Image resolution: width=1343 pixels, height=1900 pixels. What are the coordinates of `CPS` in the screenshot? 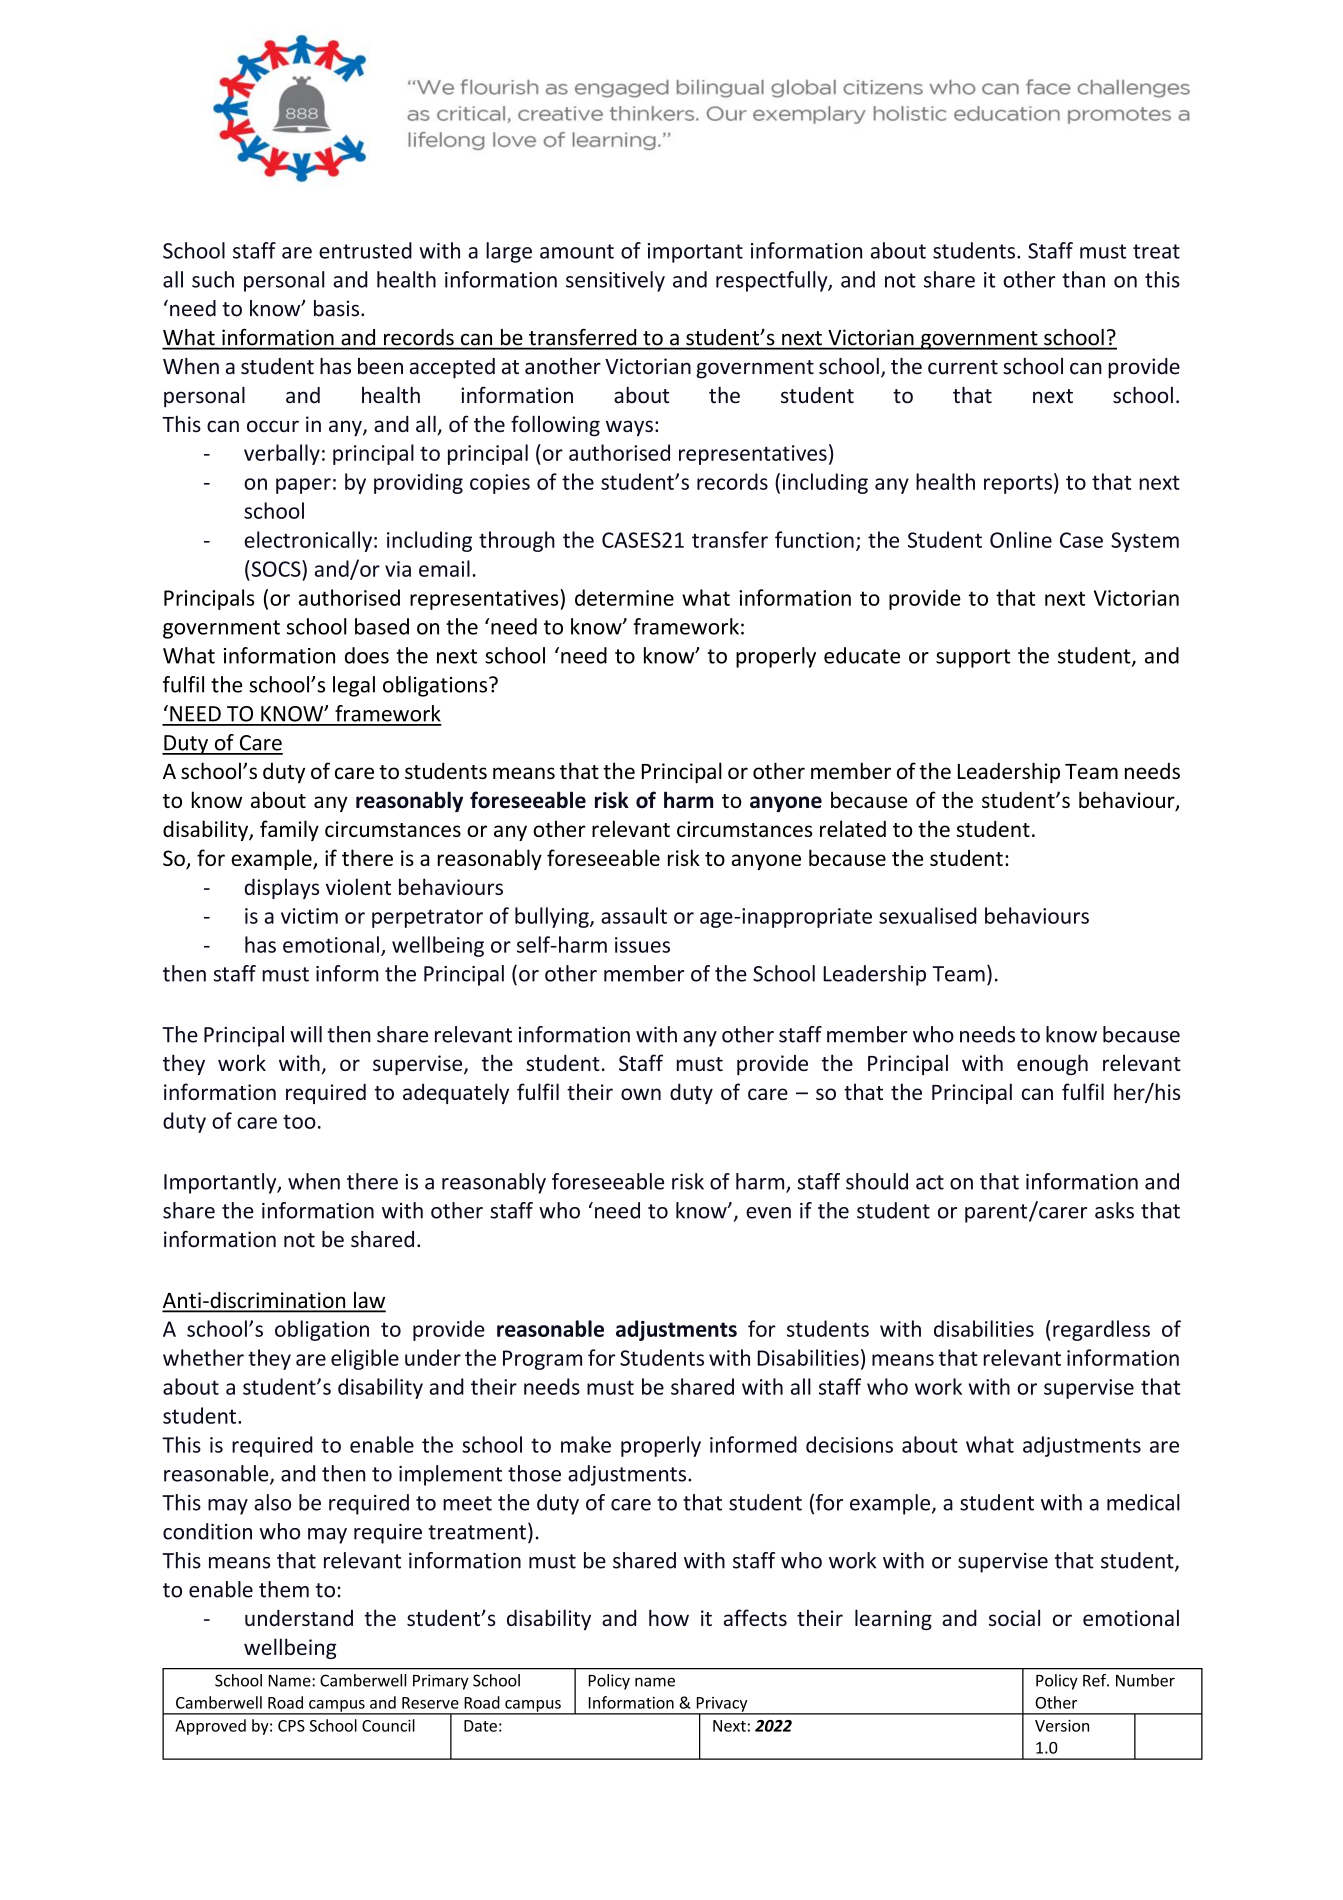 It's located at (291, 1726).
